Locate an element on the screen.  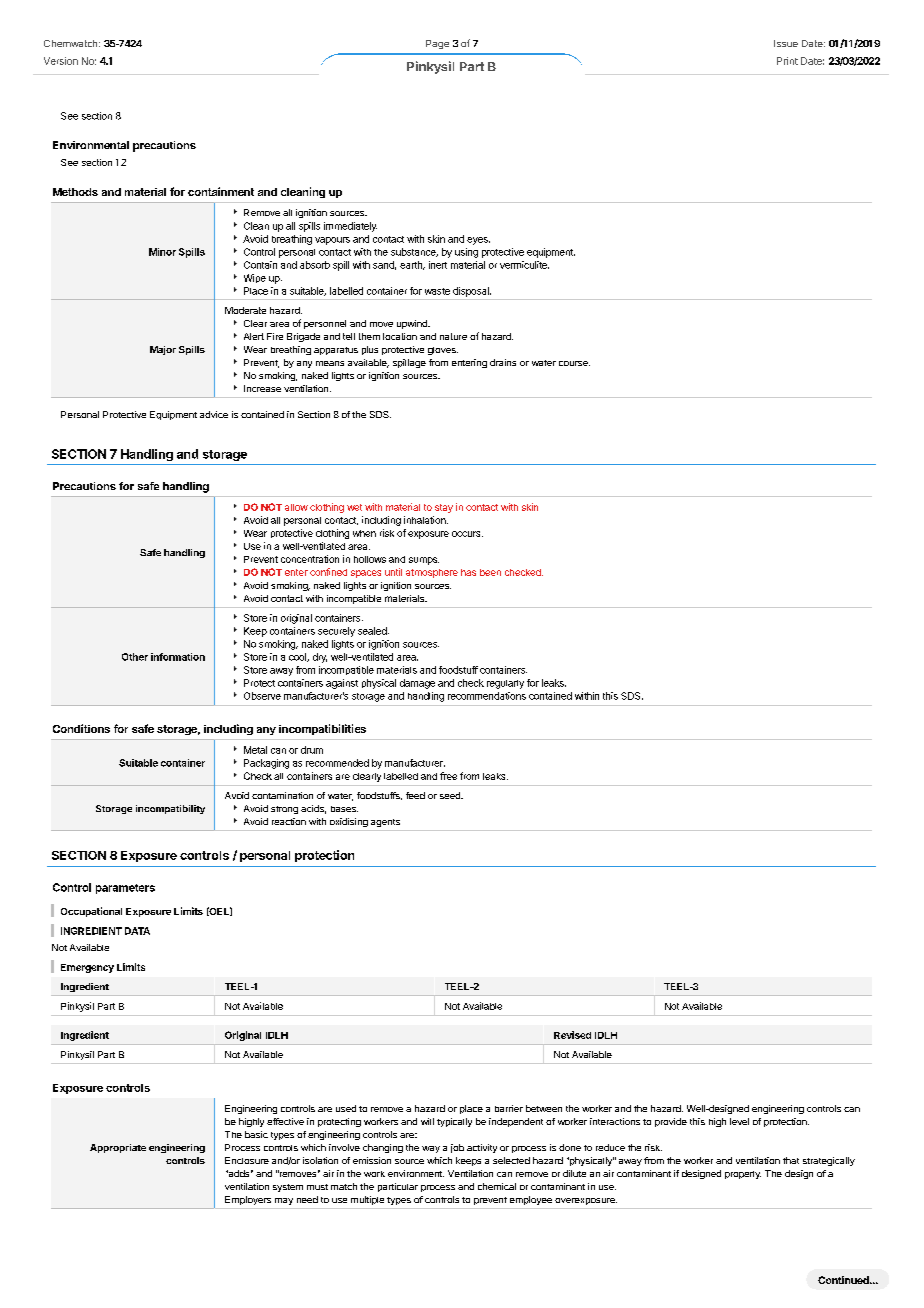
course is located at coordinates (574, 363).
